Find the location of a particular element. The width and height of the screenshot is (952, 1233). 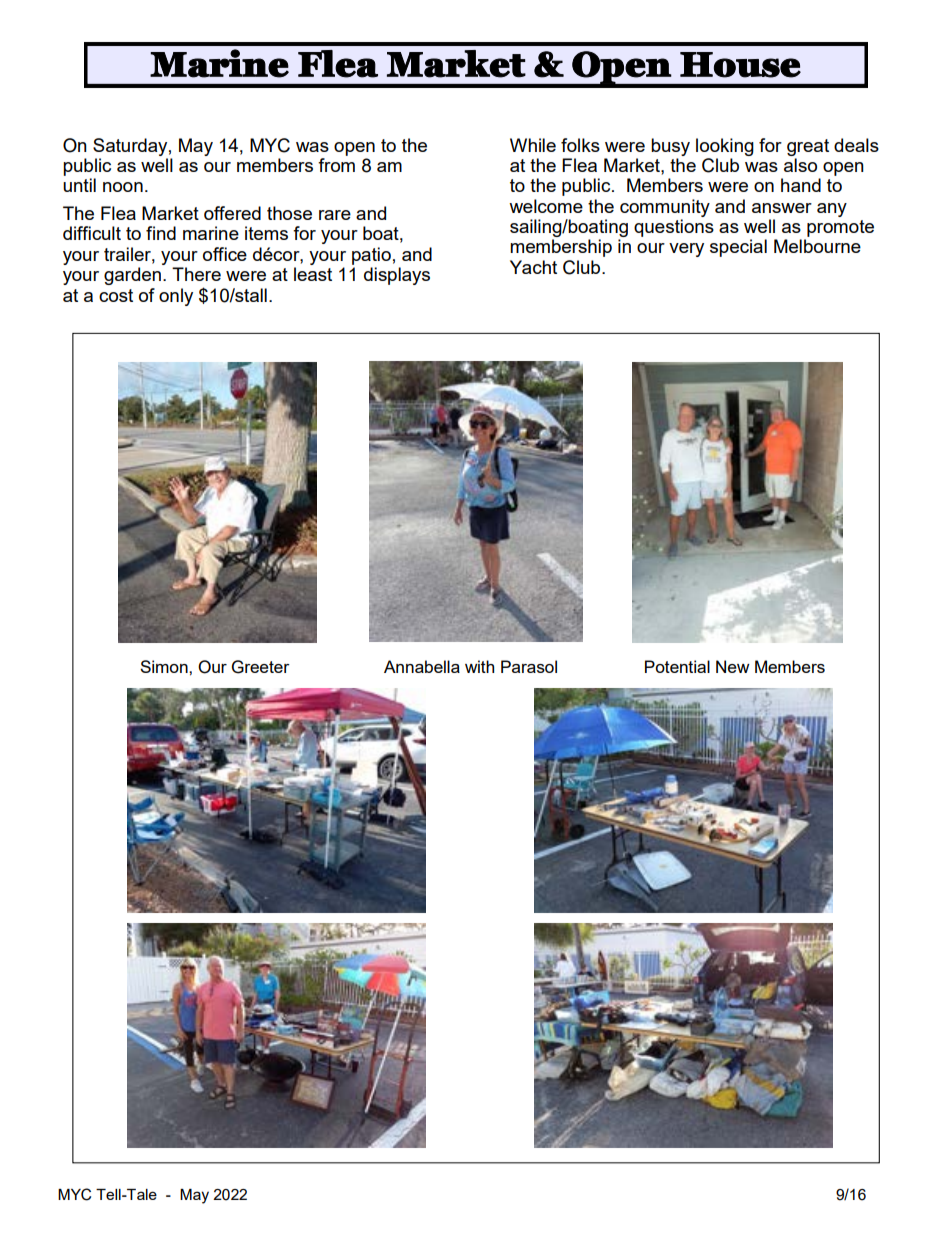

While is located at coordinates (533, 145).
